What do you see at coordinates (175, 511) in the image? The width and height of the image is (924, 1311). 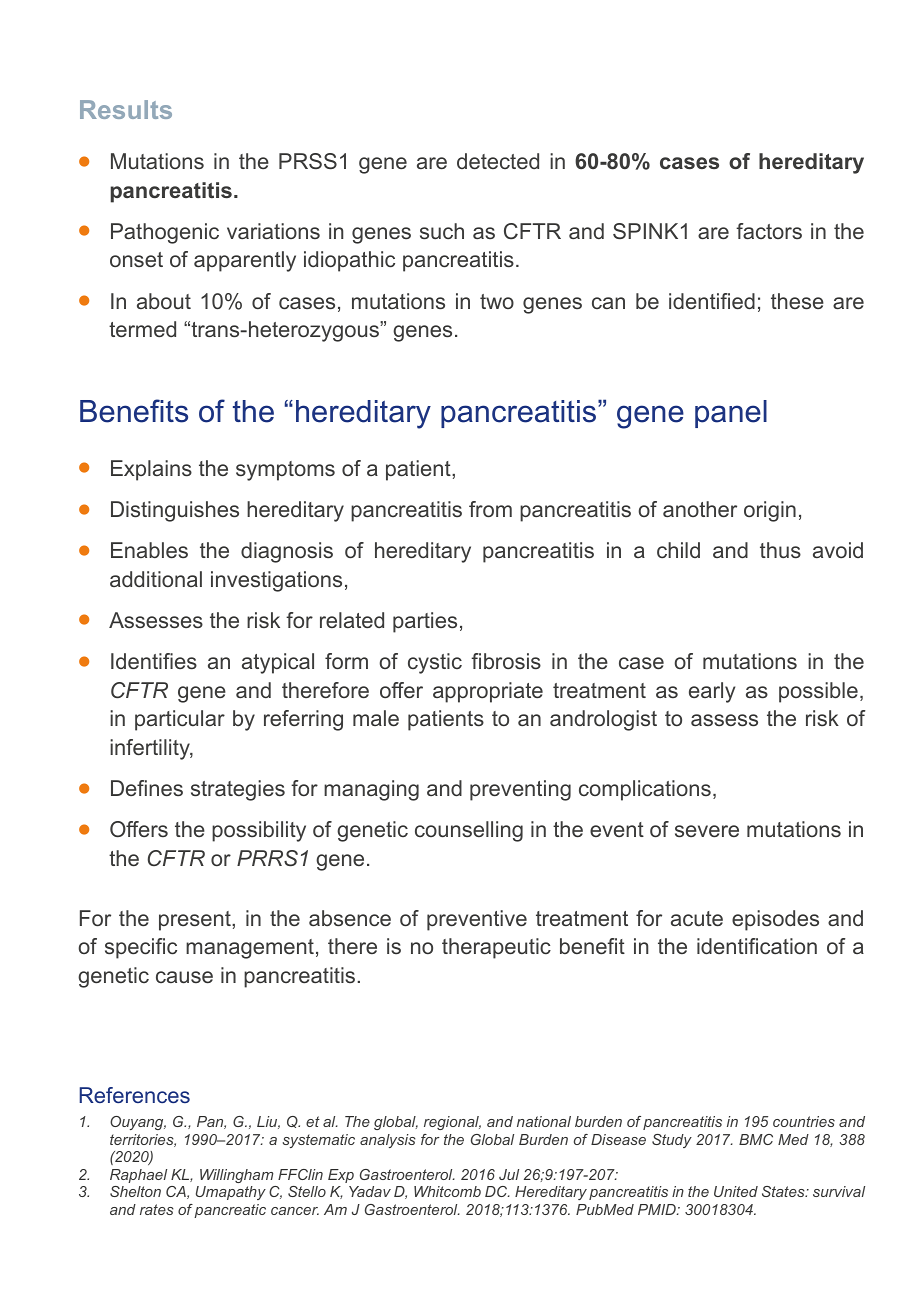 I see `Distinguishes` at bounding box center [175, 511].
